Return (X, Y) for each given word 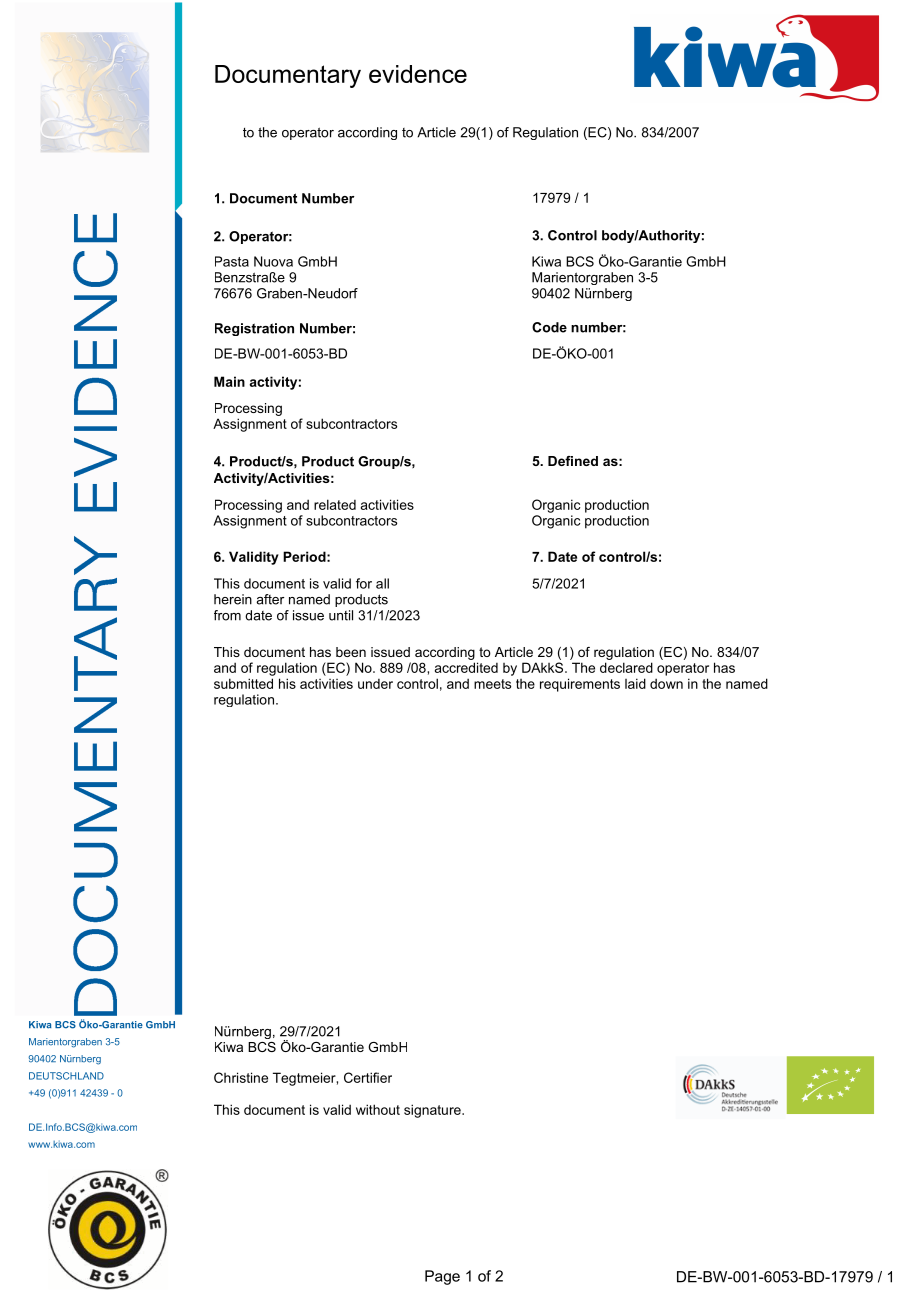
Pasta (232, 261)
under (375, 684)
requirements (580, 685)
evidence (418, 74)
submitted (243, 683)
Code (549, 327)
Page (442, 1277)
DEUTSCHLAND (66, 1076)
